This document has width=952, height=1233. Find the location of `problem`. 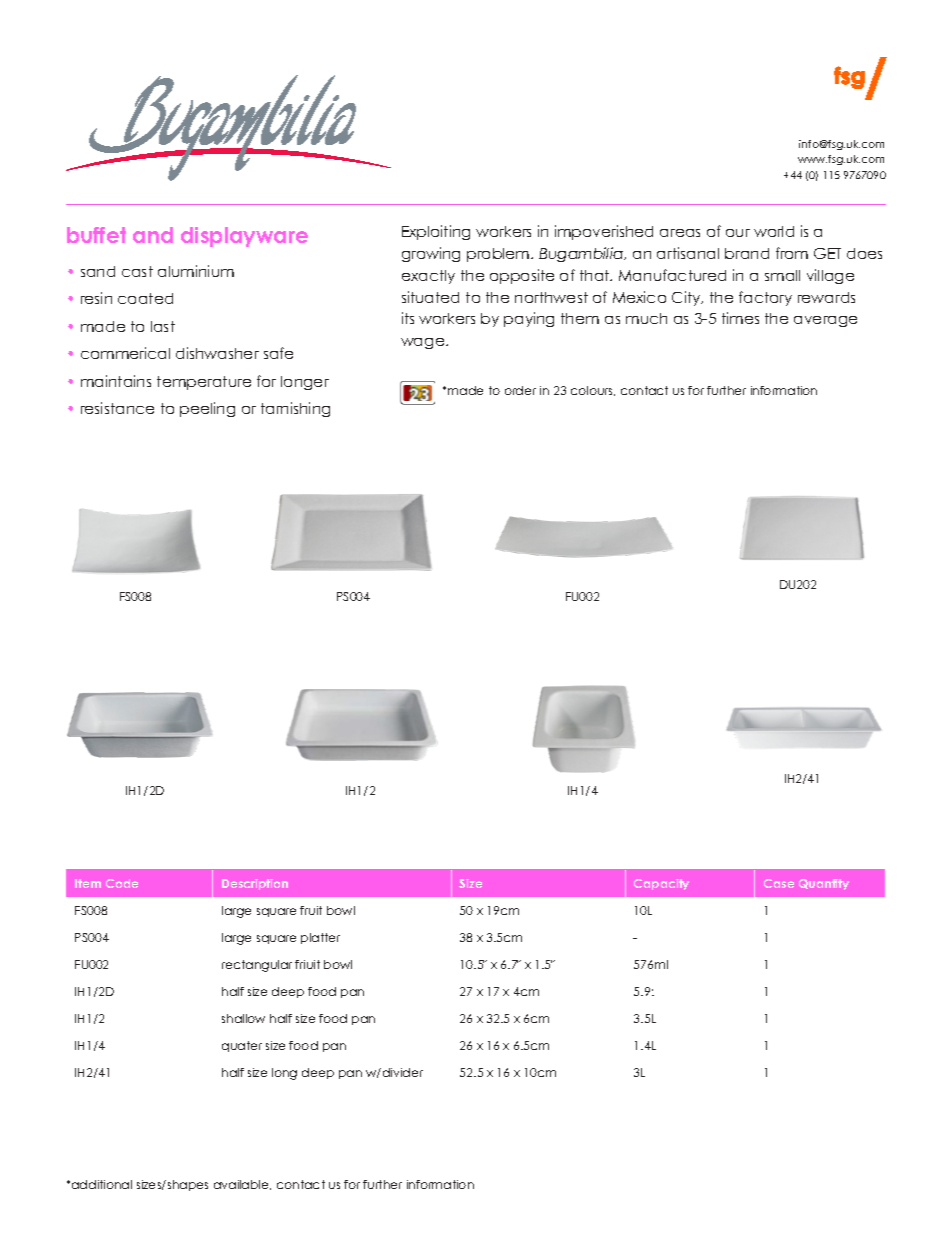

problem is located at coordinates (499, 255).
